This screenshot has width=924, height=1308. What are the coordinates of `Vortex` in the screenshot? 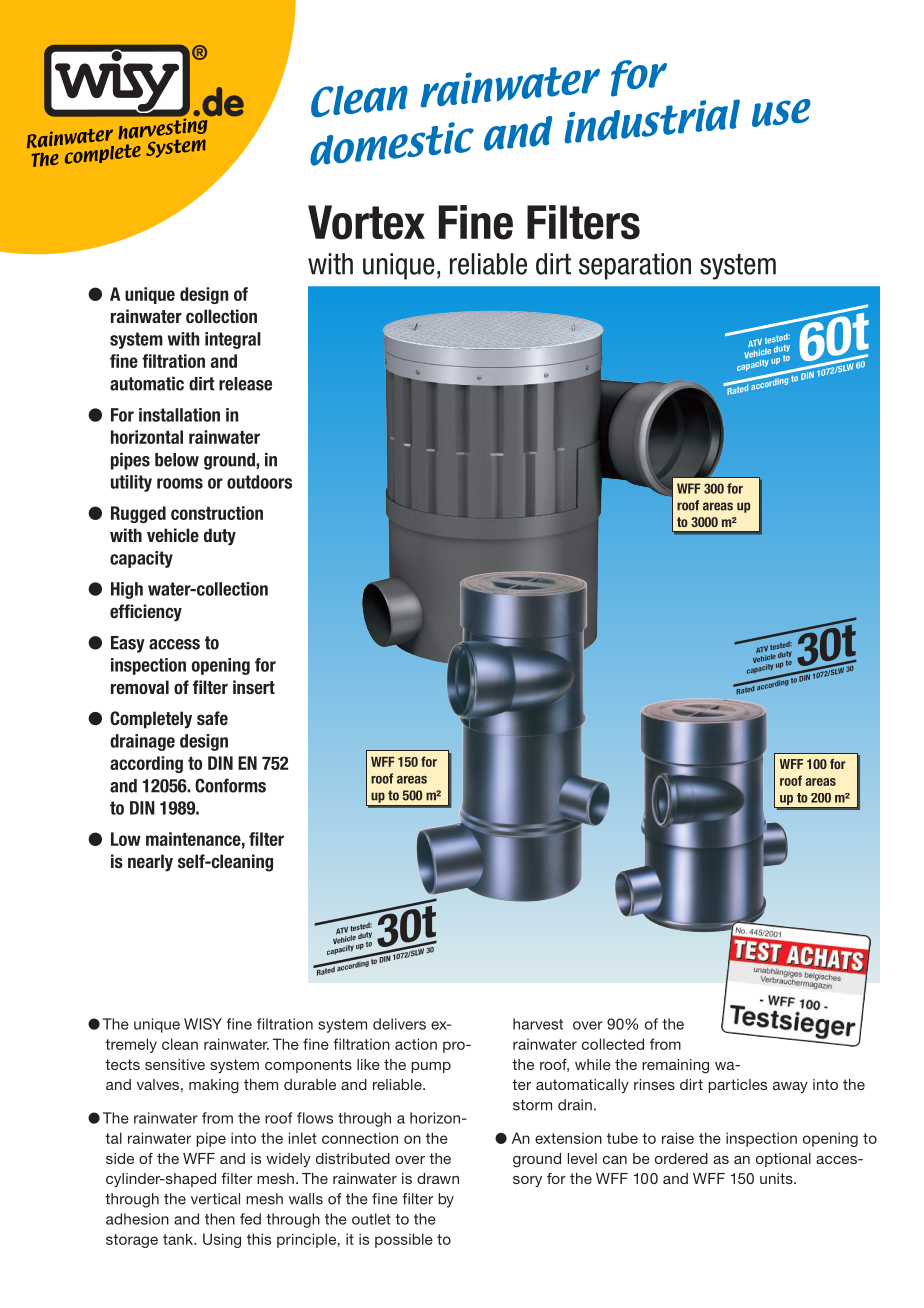 It's located at (366, 222).
